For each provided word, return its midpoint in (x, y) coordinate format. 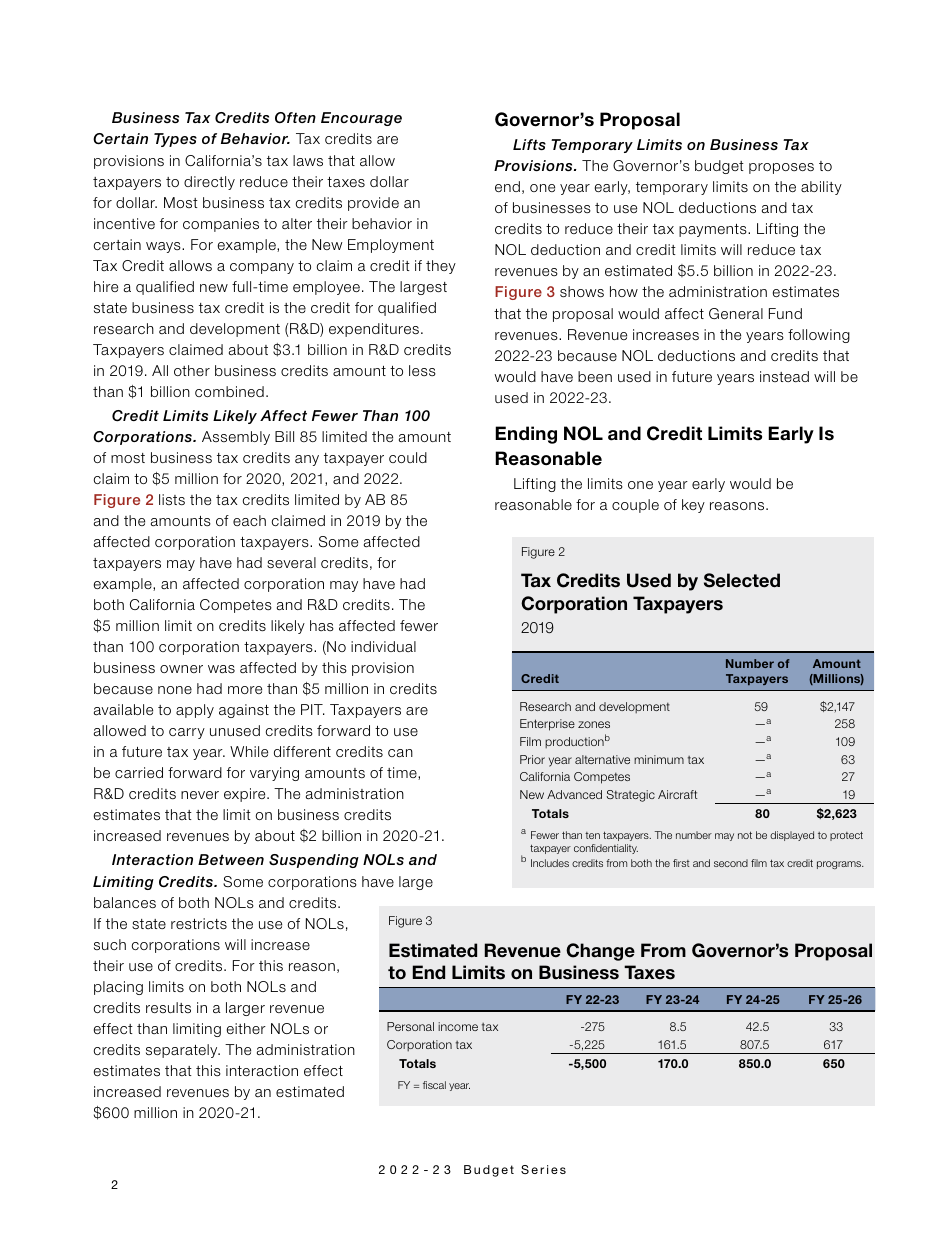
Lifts (529, 144)
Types (175, 140)
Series (543, 1169)
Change (600, 952)
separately (183, 1051)
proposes (781, 168)
